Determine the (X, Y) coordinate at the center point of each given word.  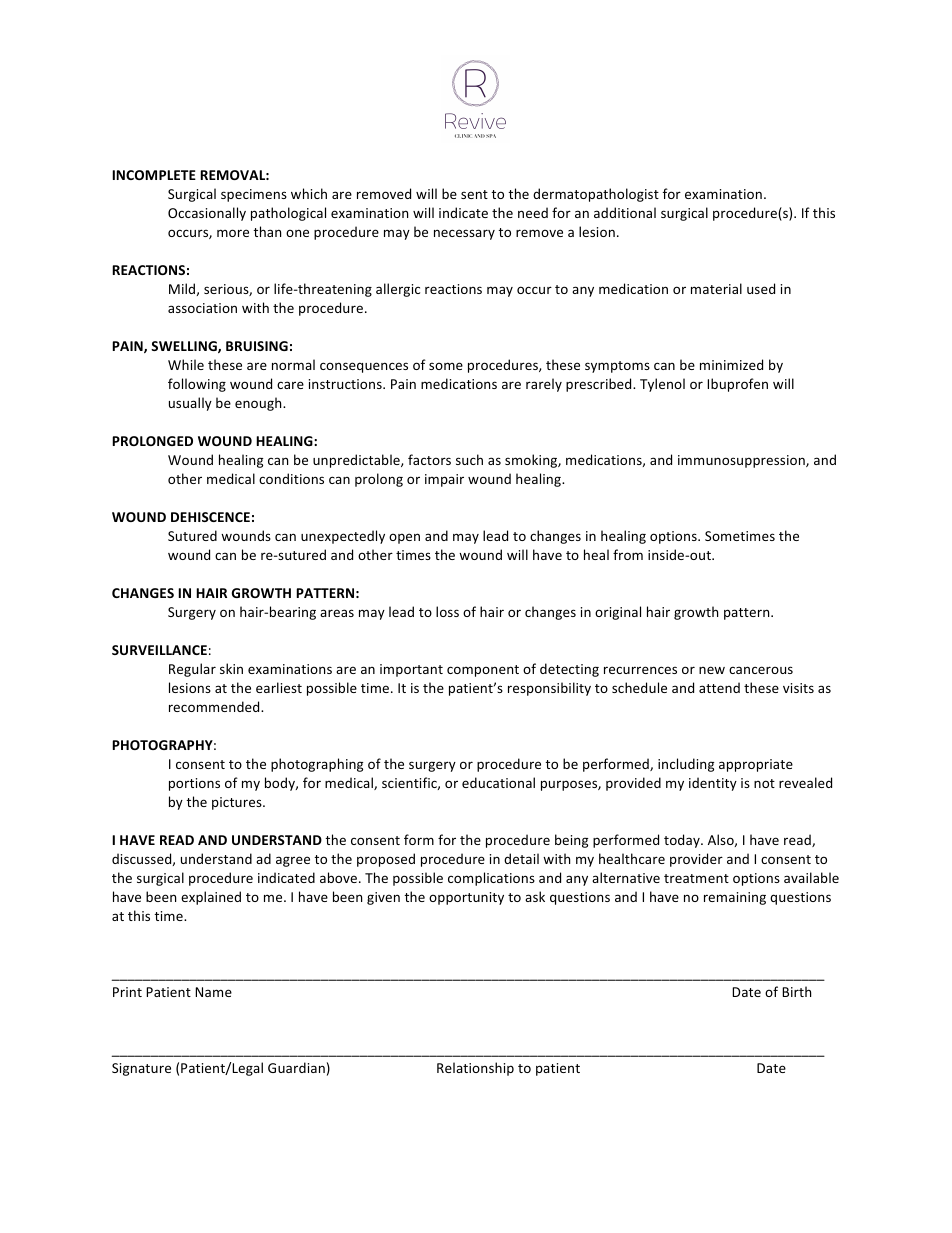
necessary (464, 234)
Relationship (475, 1069)
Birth (796, 991)
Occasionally (207, 214)
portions (194, 784)
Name (213, 992)
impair (444, 480)
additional (625, 212)
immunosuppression (742, 461)
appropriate (756, 765)
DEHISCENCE (210, 517)
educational (498, 782)
